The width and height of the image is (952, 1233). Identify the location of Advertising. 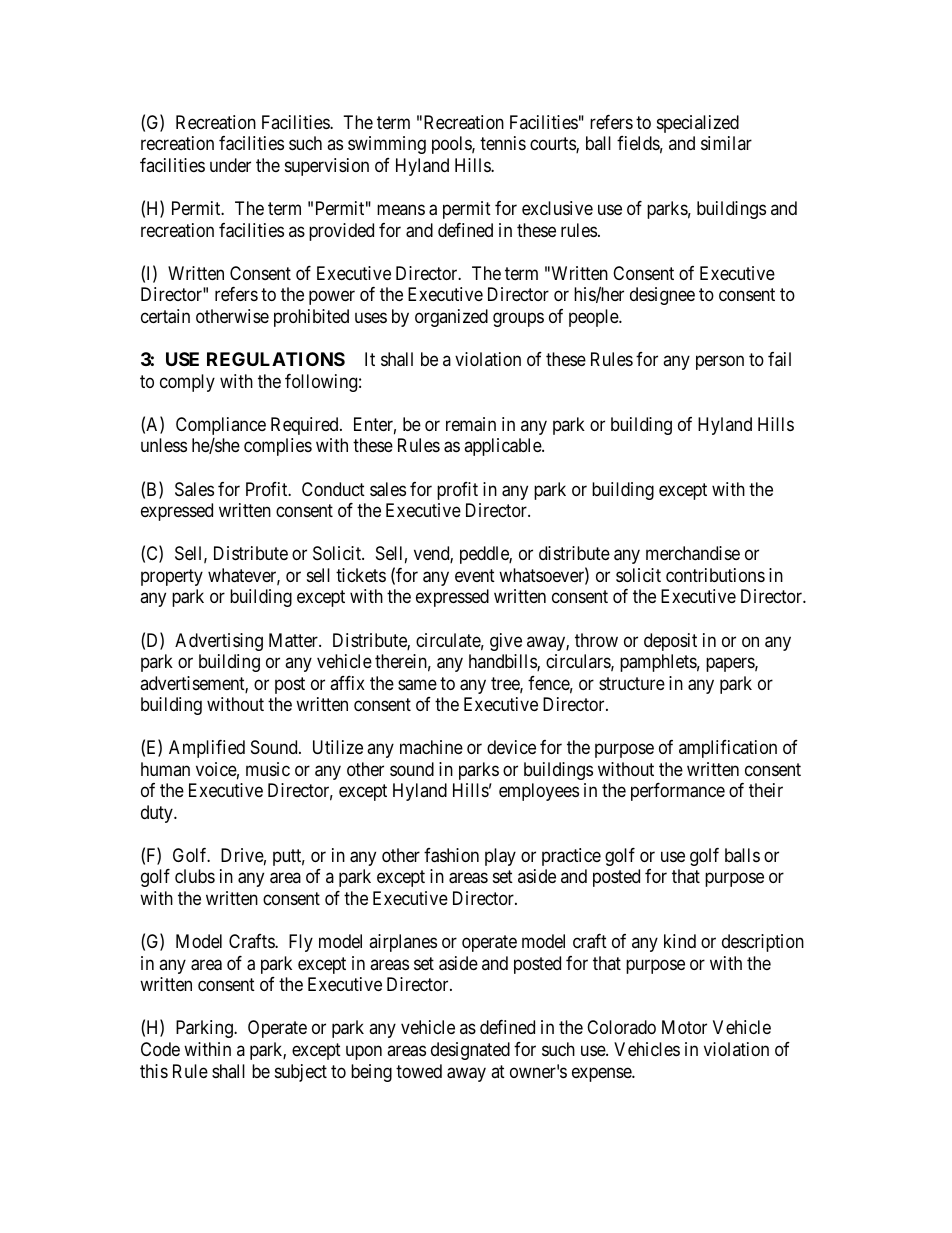
(219, 642).
